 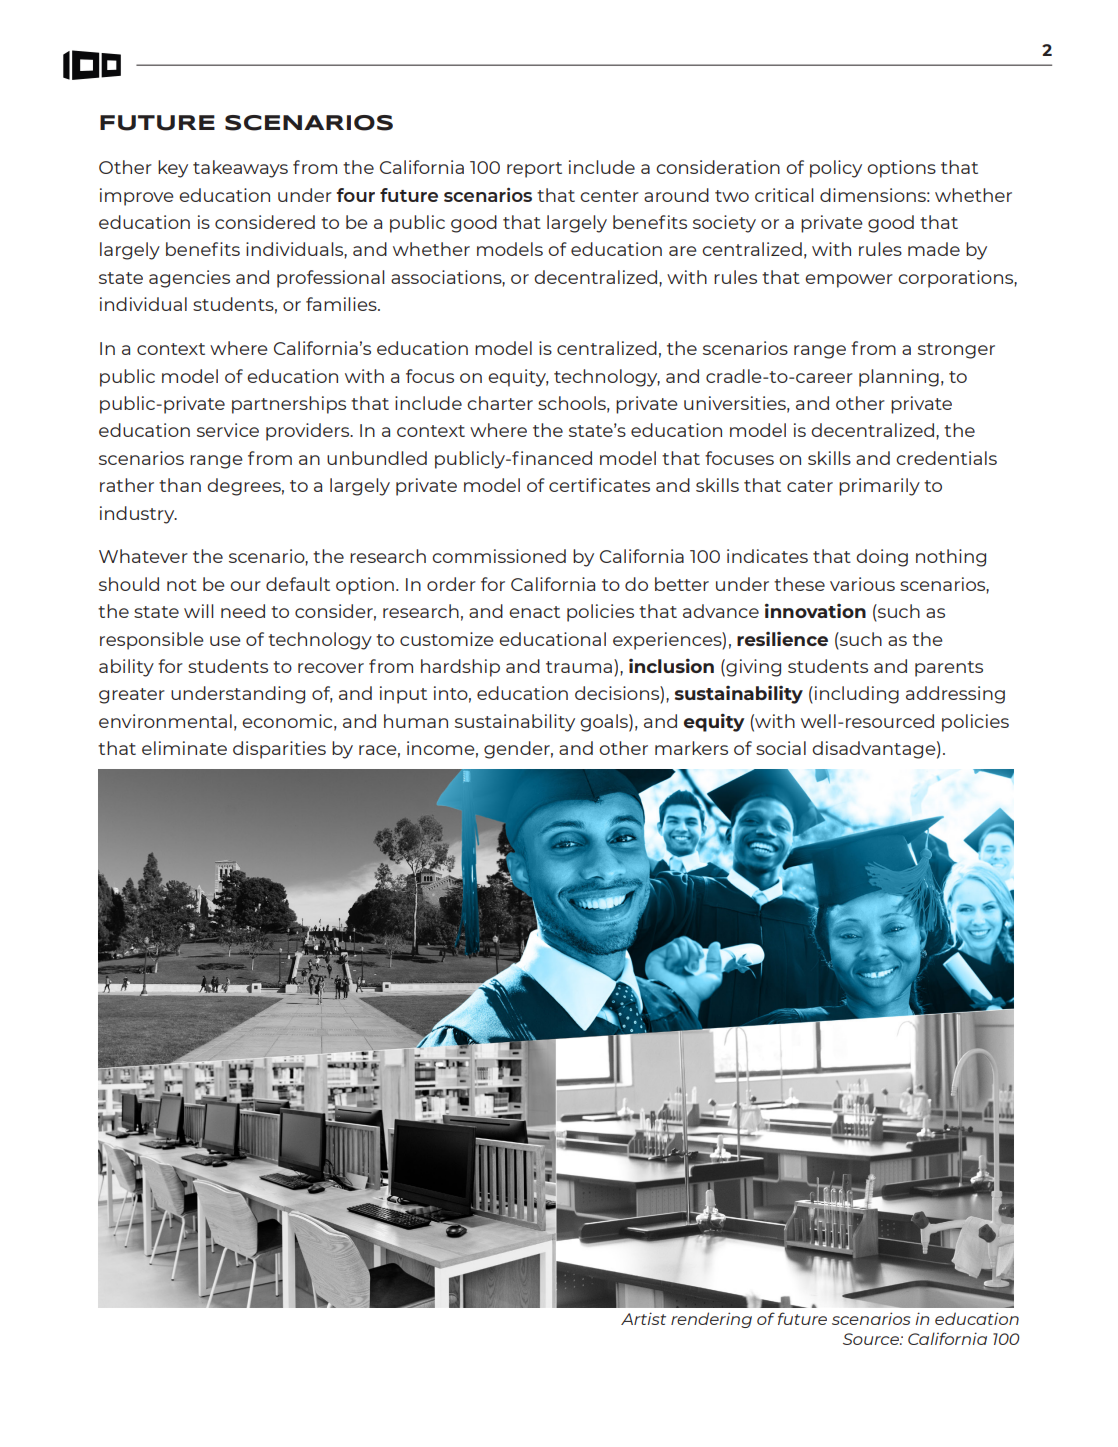 What do you see at coordinates (184, 748) in the image?
I see `eliminate` at bounding box center [184, 748].
